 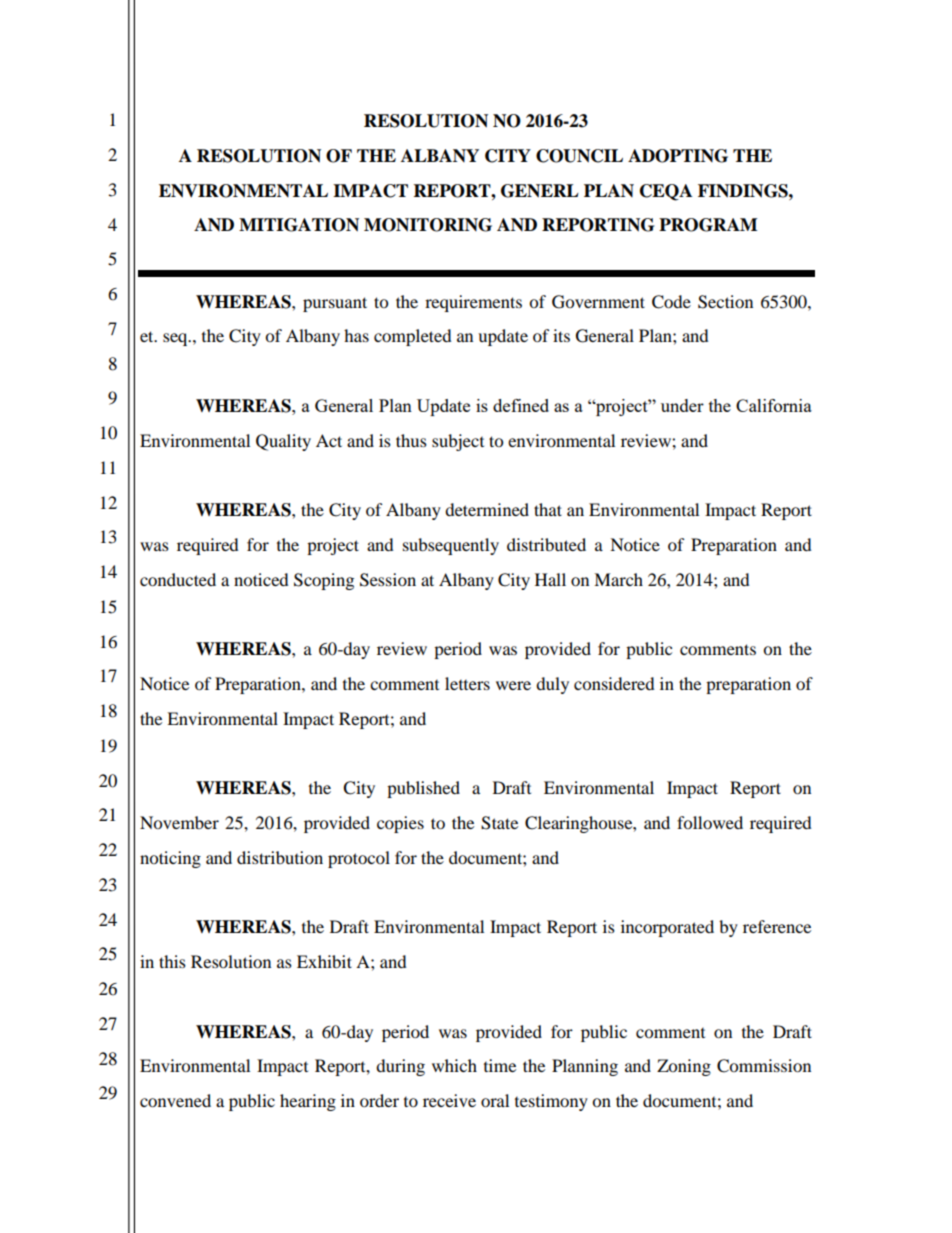 I want to click on followed, so click(x=710, y=822).
